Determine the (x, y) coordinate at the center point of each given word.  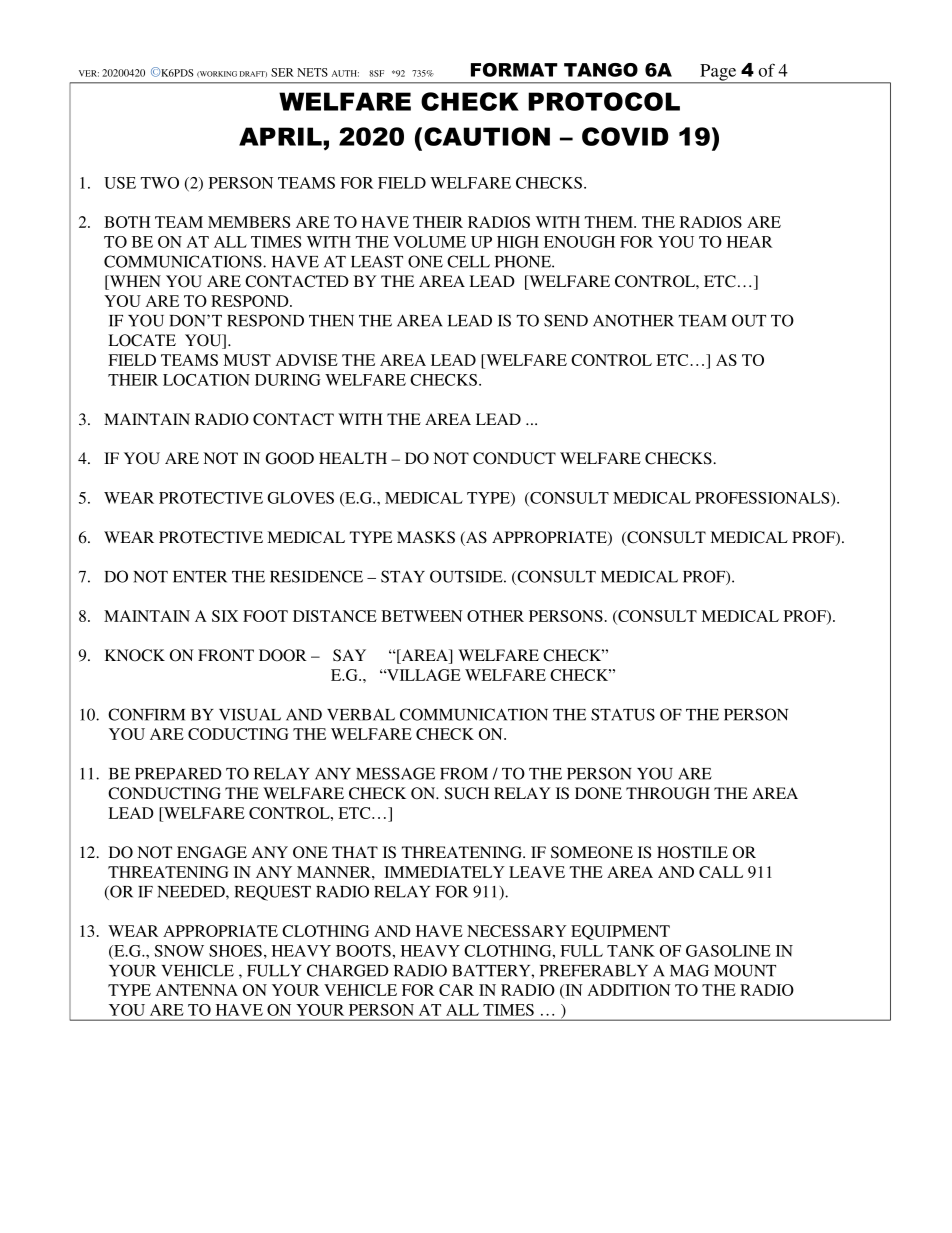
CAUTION (487, 136)
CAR (456, 990)
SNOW (179, 951)
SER (282, 72)
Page (718, 73)
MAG (689, 970)
